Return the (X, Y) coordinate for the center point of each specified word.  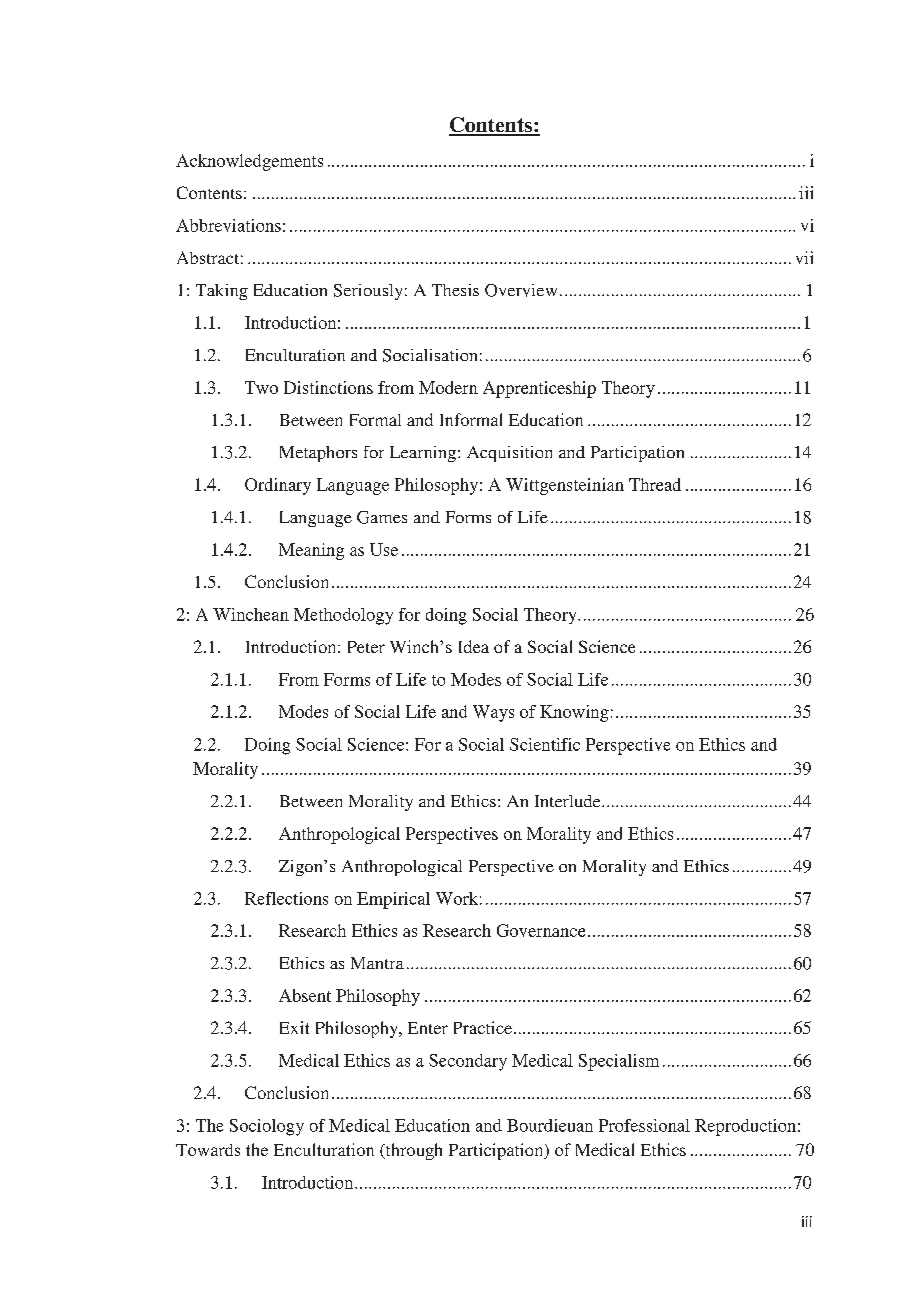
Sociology (267, 1127)
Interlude (569, 801)
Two (261, 387)
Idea (474, 646)
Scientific (545, 744)
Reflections (286, 898)
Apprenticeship (539, 389)
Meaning (311, 551)
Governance (541, 930)
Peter (366, 647)
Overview (521, 290)
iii (806, 192)
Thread (655, 484)
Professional (644, 1125)
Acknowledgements (249, 162)
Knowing (574, 713)
